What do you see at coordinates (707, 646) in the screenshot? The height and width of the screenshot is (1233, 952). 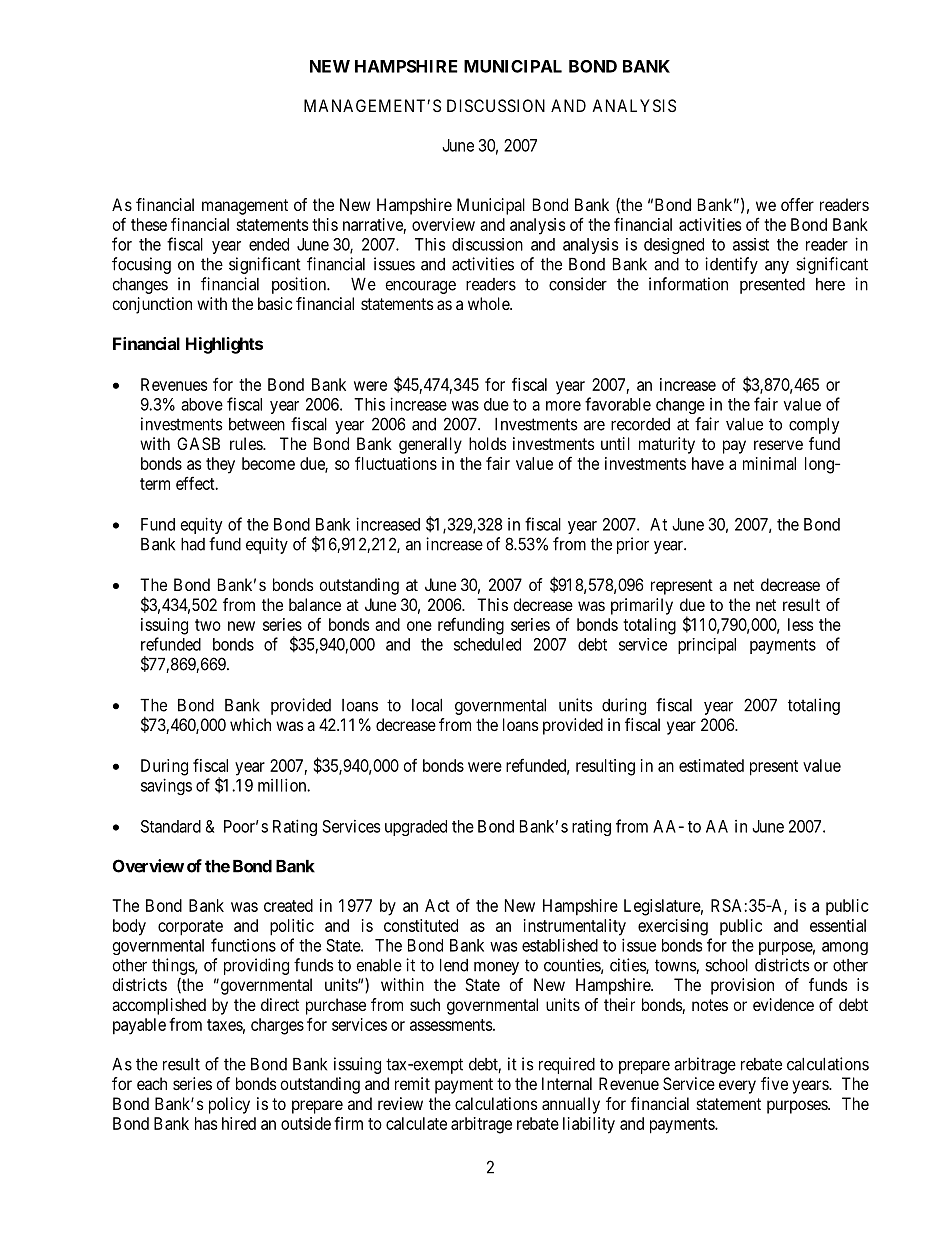 I see `principal` at bounding box center [707, 646].
